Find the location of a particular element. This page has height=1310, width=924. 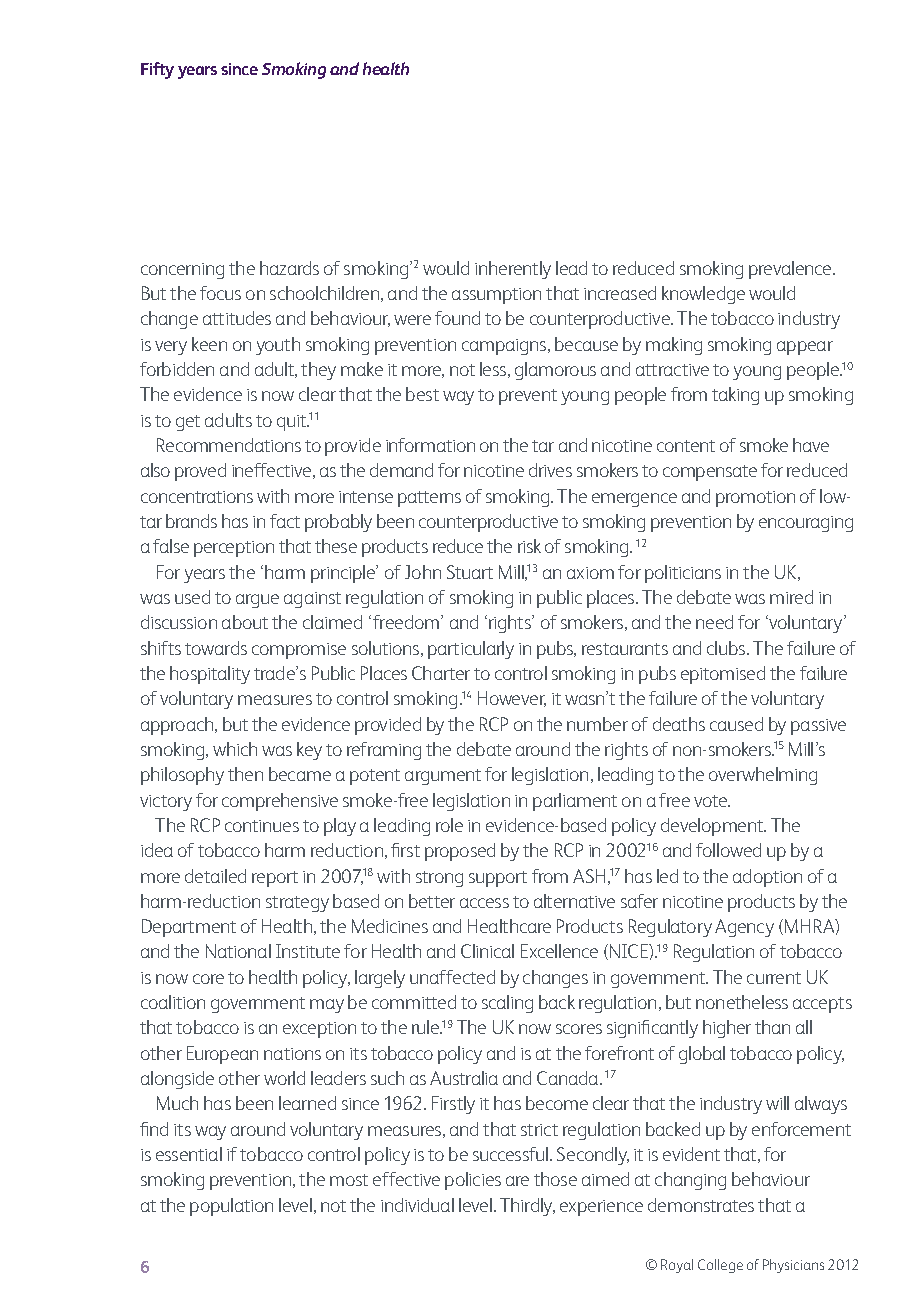

prevalence is located at coordinates (791, 270).
